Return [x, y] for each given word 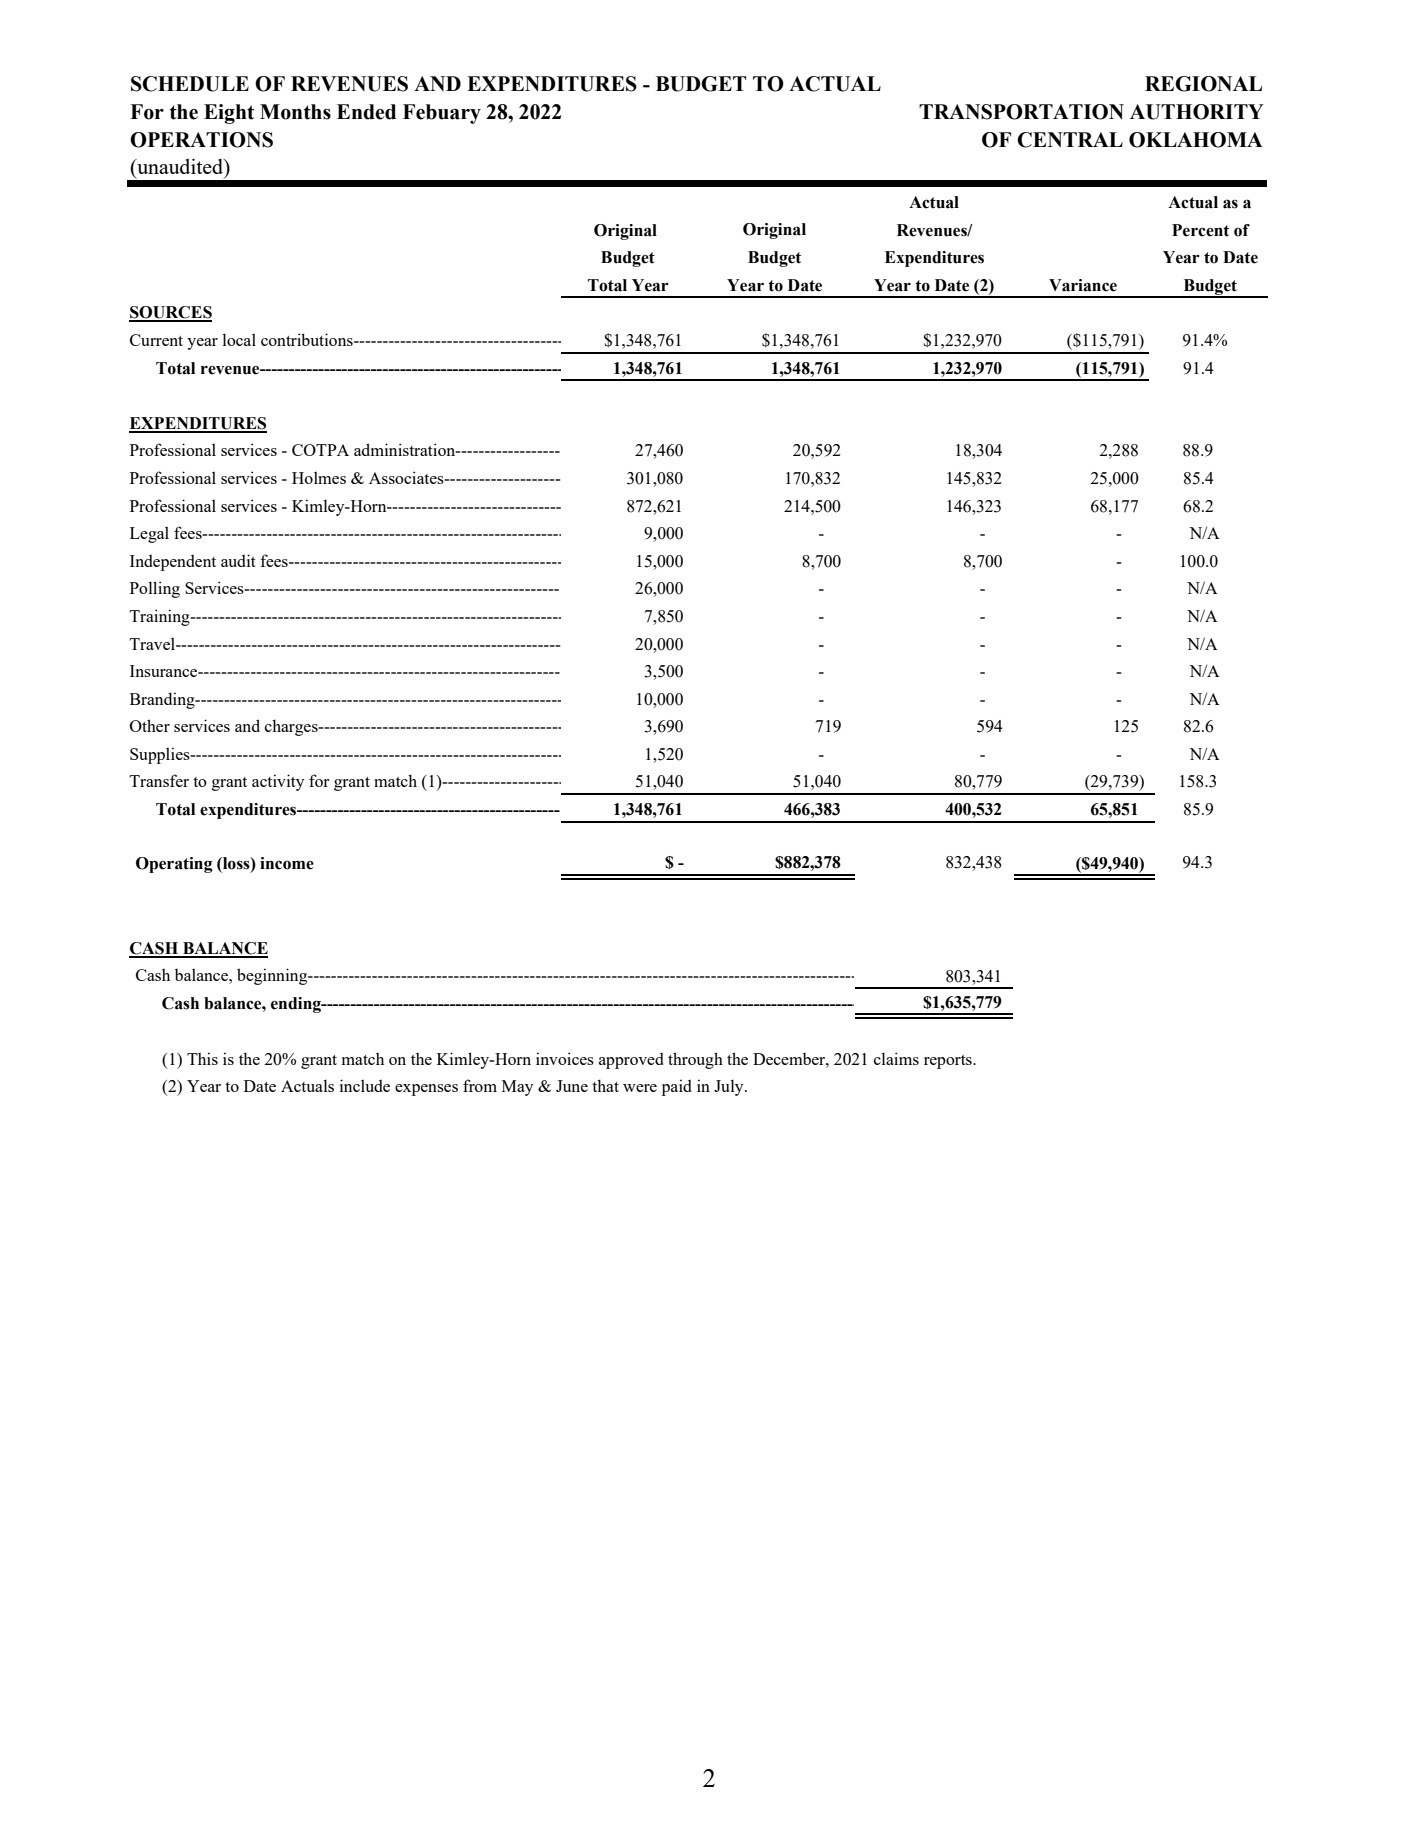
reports [949, 1062]
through [695, 1060]
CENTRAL [1070, 140]
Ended [366, 112]
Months [295, 112]
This [202, 1058]
